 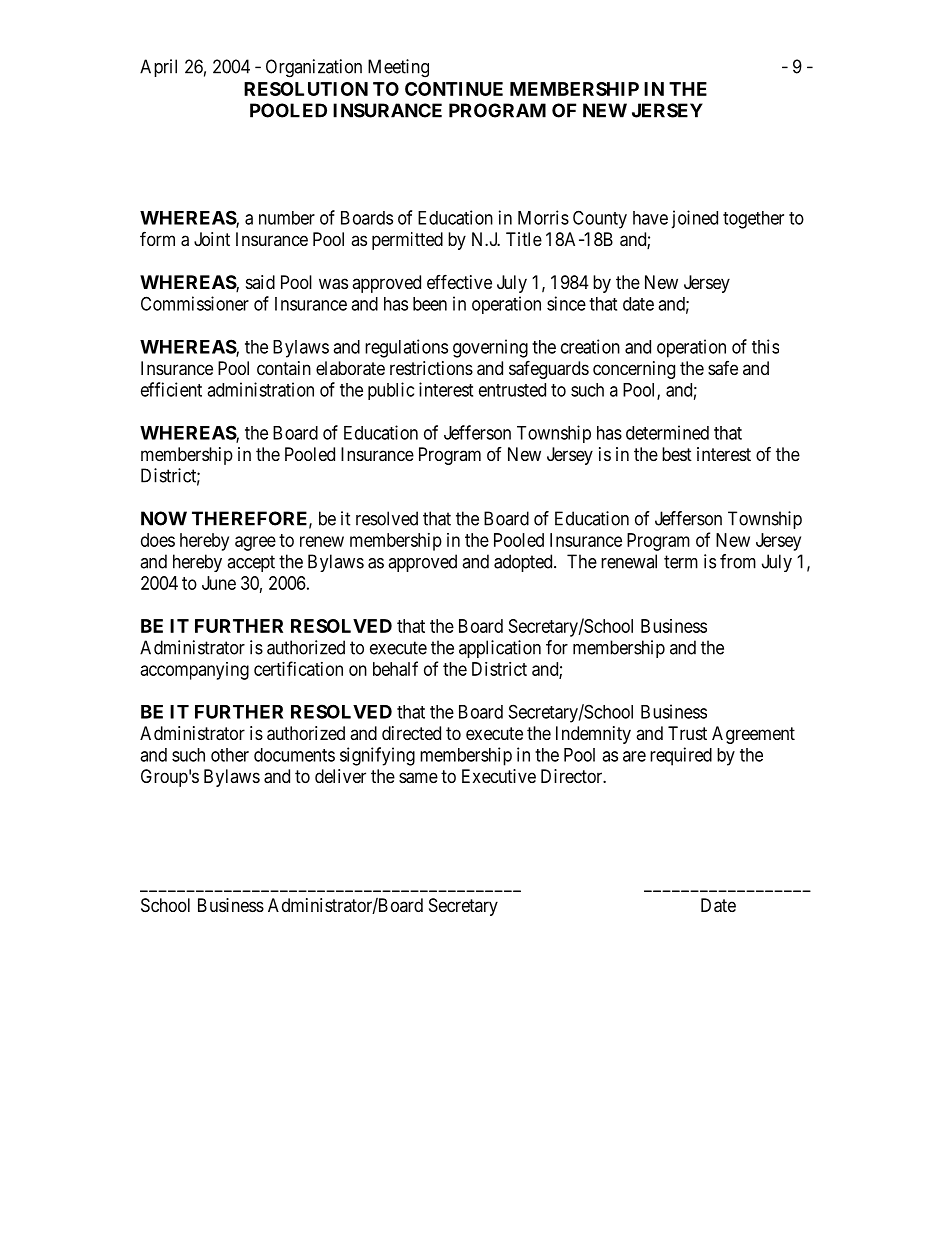 I want to click on Joint, so click(x=212, y=239).
